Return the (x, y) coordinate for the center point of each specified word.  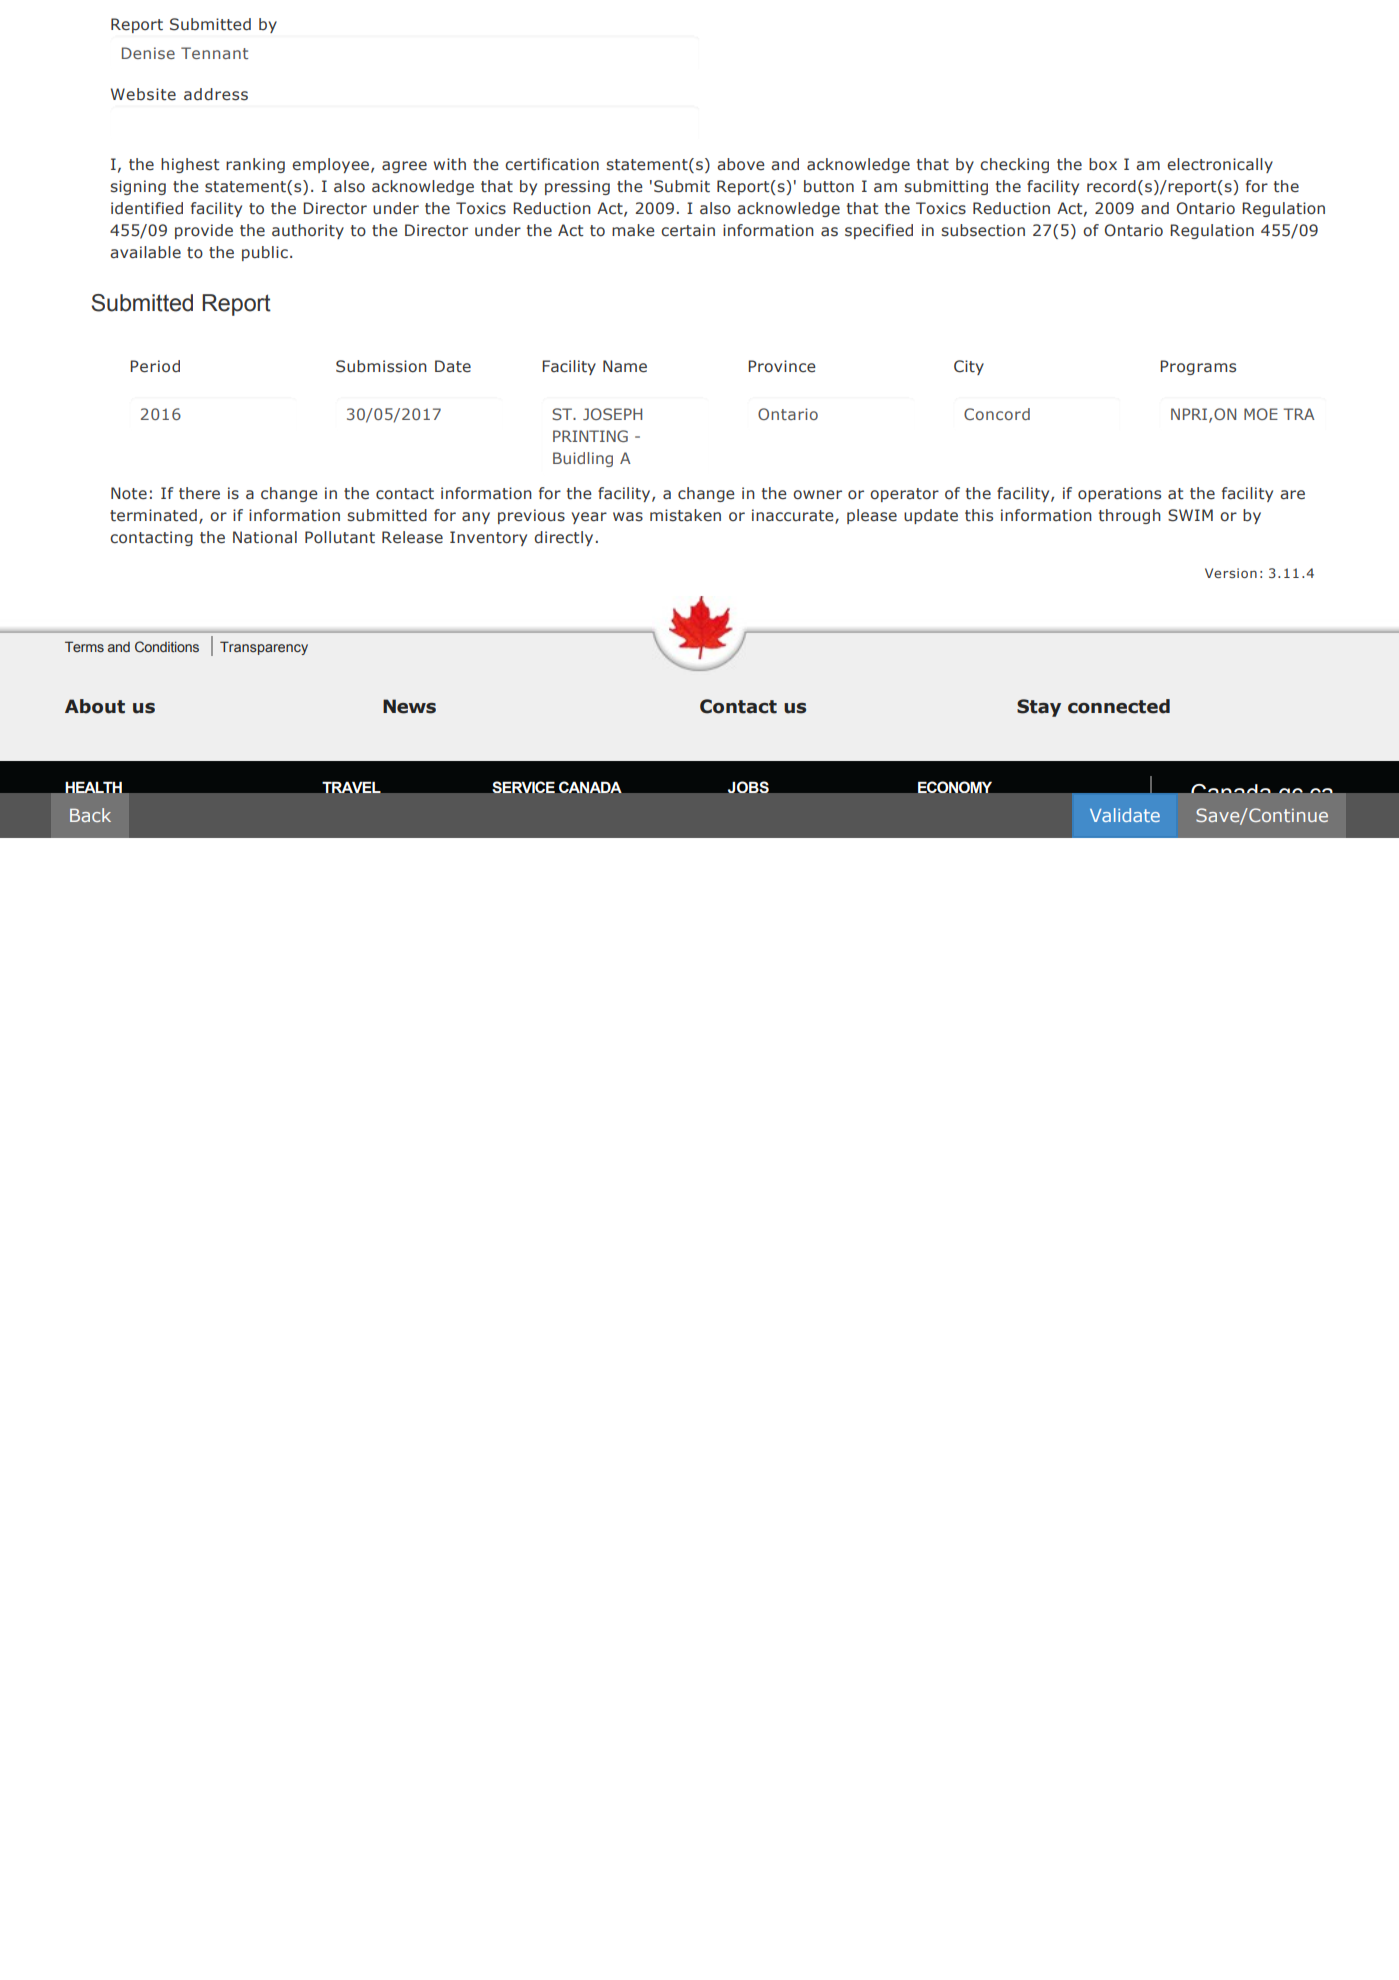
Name (625, 366)
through (1130, 516)
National (265, 537)
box (1103, 164)
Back (90, 815)
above (741, 164)
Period (155, 366)
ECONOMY (955, 787)
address (216, 94)
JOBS (748, 787)
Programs (1198, 367)
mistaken (685, 515)
